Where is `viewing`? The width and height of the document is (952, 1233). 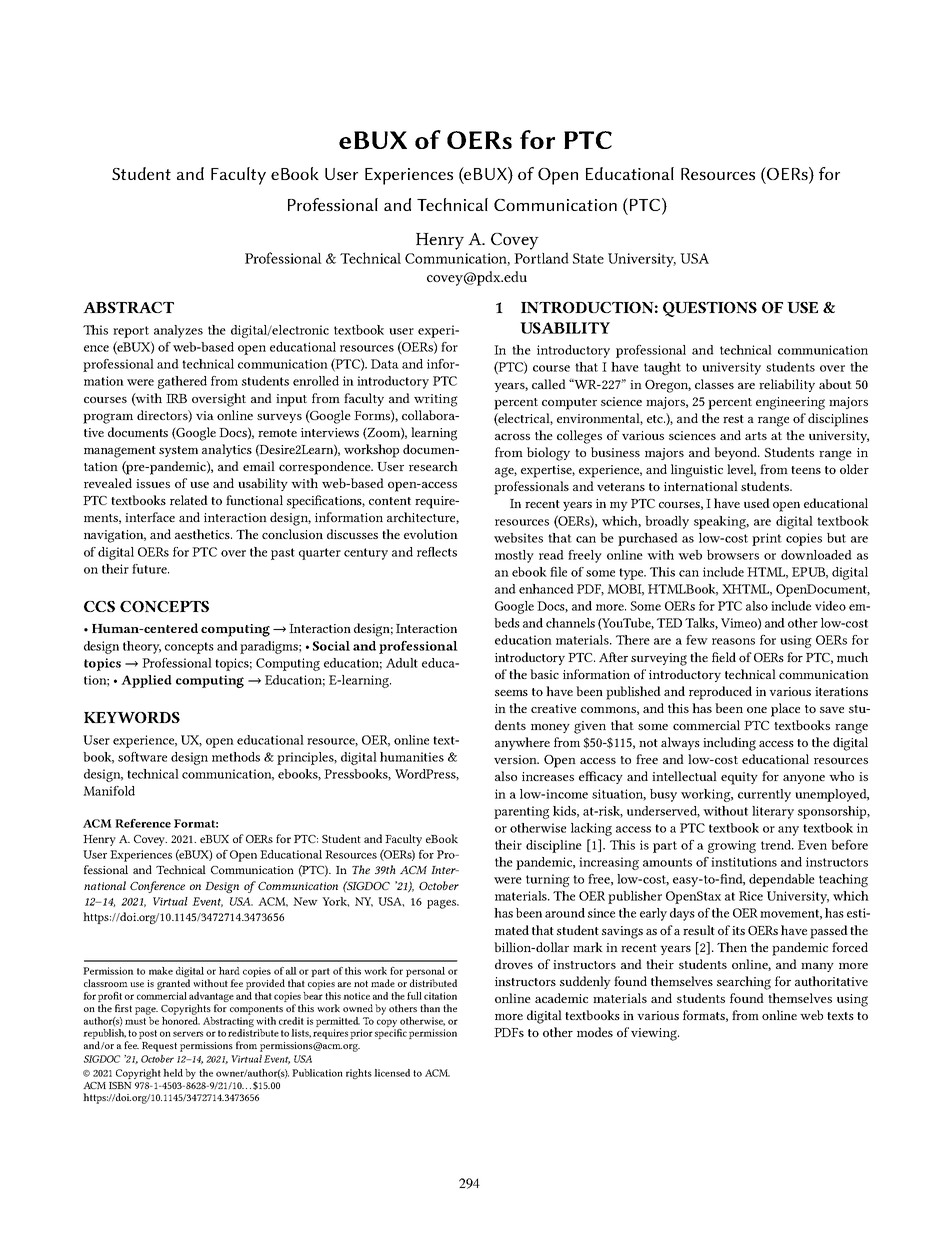 viewing is located at coordinates (655, 1034).
